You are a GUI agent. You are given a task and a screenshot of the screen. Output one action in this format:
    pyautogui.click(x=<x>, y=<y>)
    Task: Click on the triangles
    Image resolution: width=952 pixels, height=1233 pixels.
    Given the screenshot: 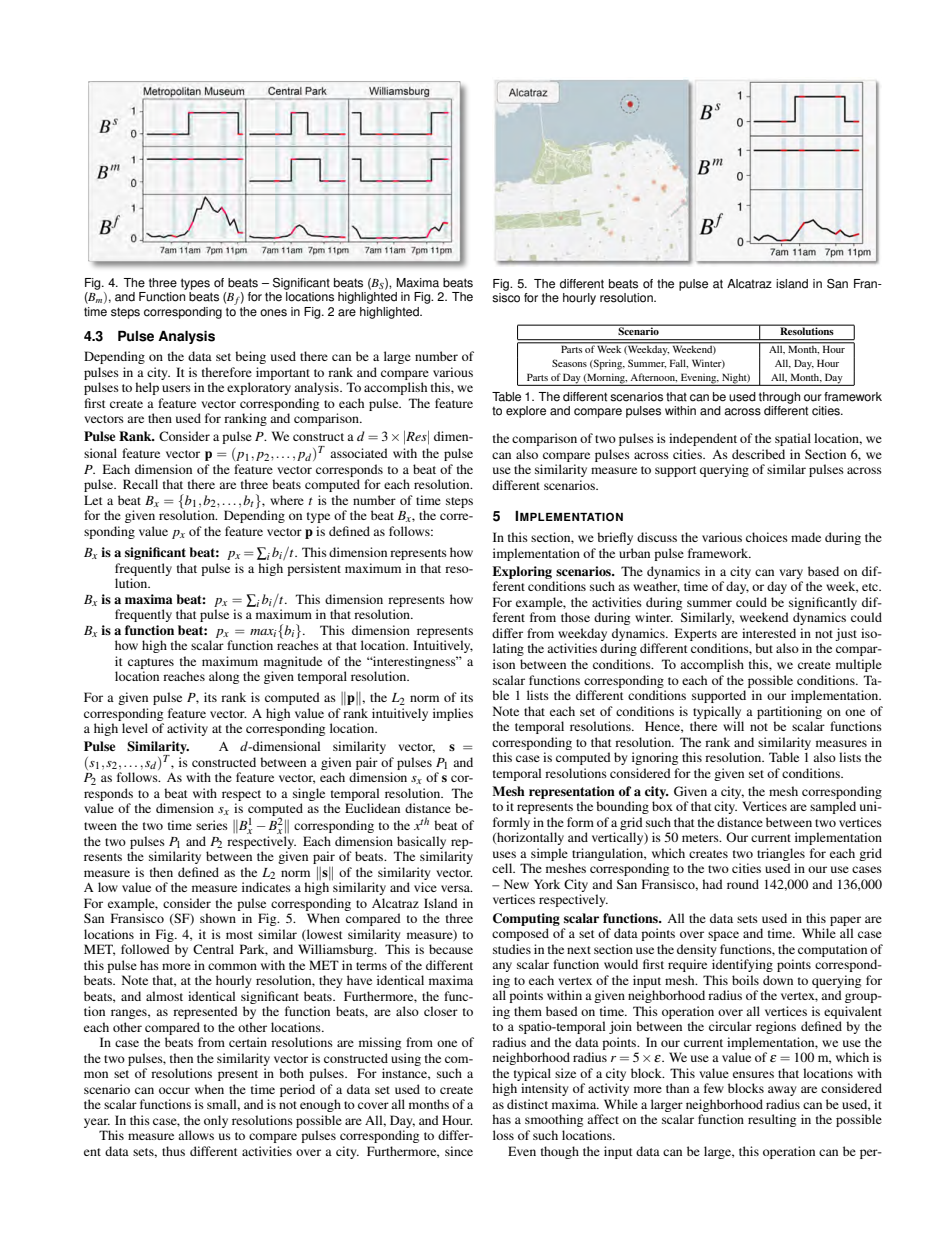 What is the action you would take?
    pyautogui.click(x=781, y=854)
